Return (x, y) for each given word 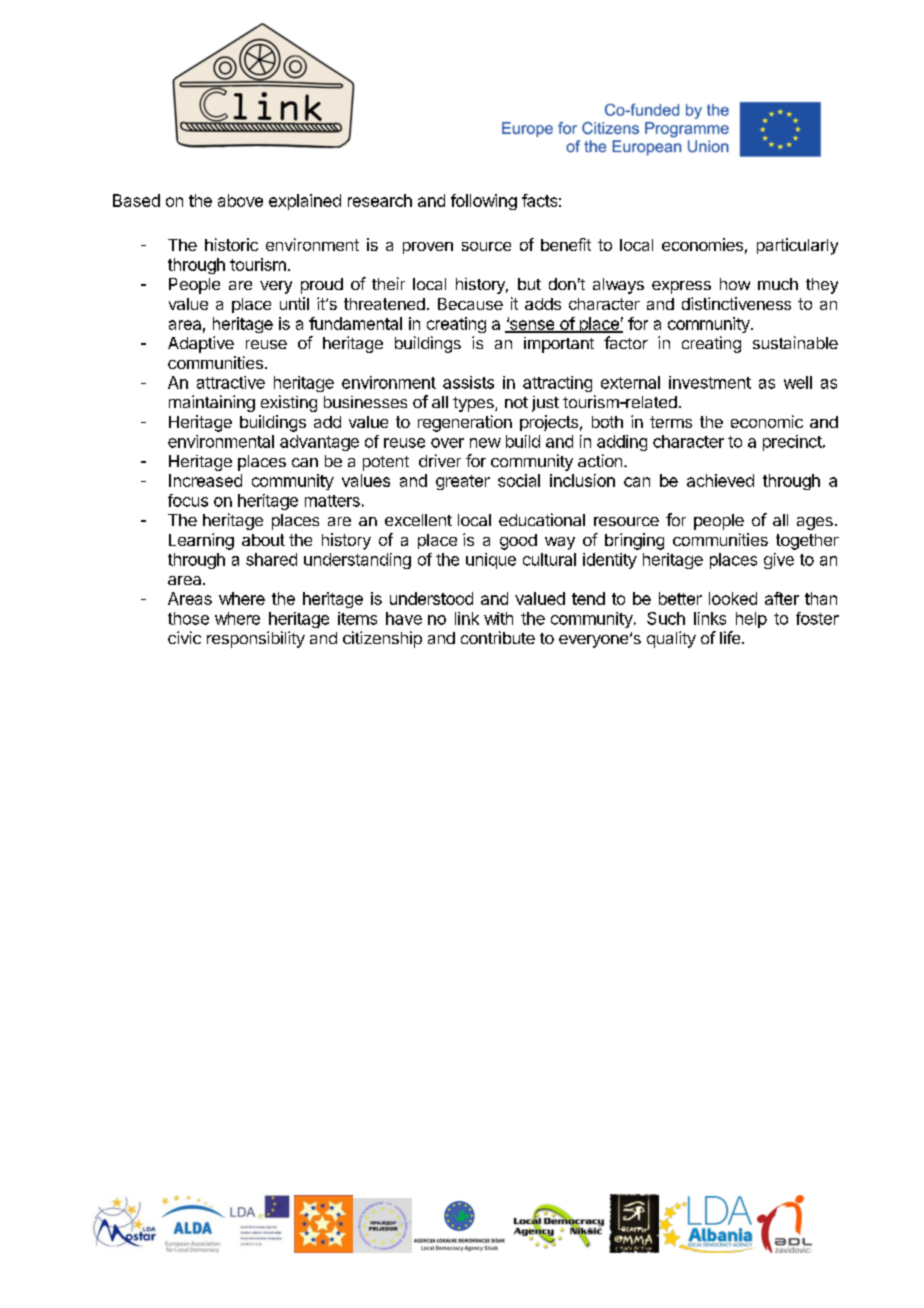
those (188, 618)
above (240, 200)
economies (702, 244)
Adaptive (201, 344)
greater (463, 482)
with (498, 618)
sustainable (795, 342)
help (751, 620)
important (559, 345)
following (484, 202)
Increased (205, 480)
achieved (720, 480)
